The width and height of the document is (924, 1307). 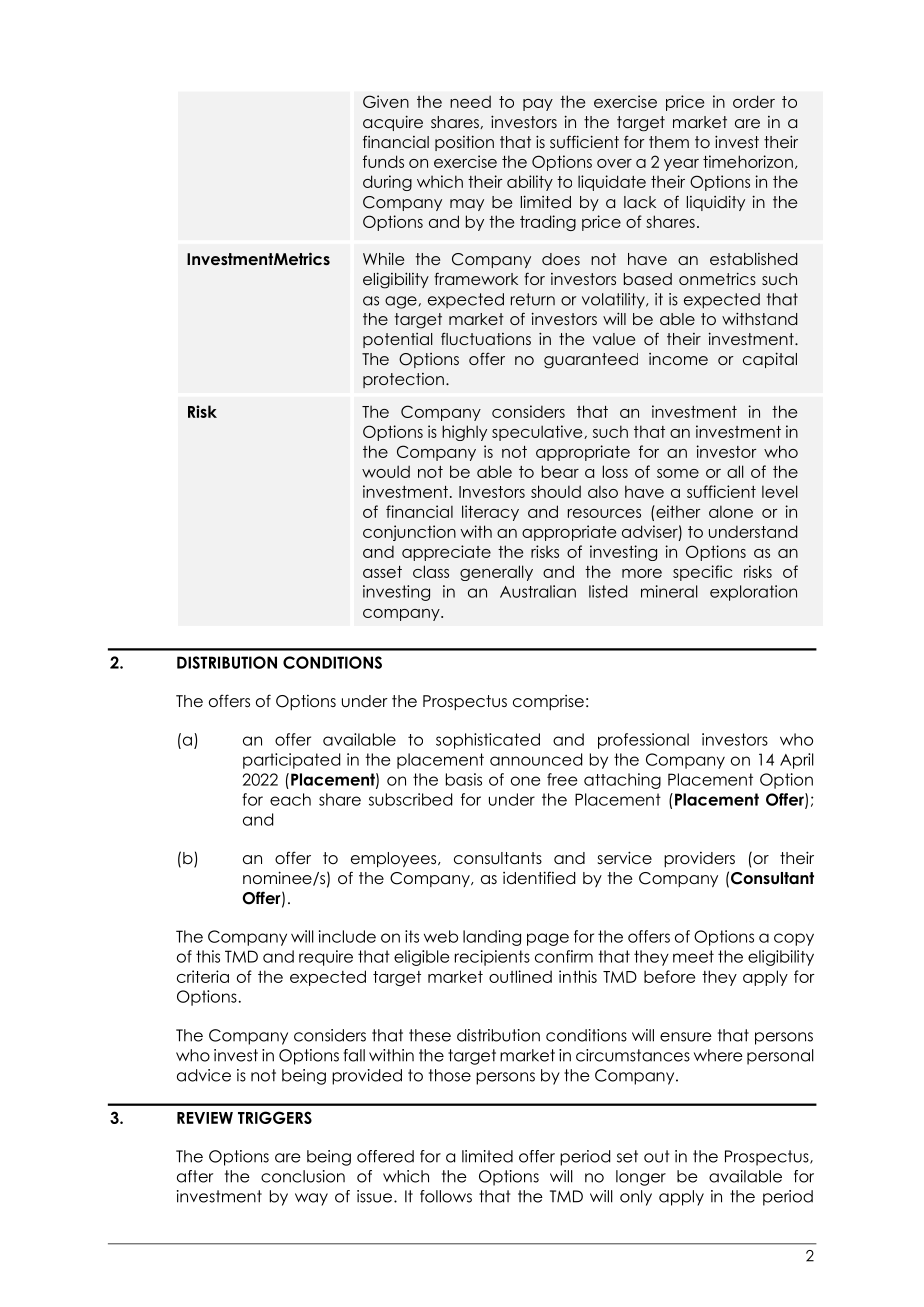 What do you see at coordinates (464, 779) in the document?
I see `basis` at bounding box center [464, 779].
